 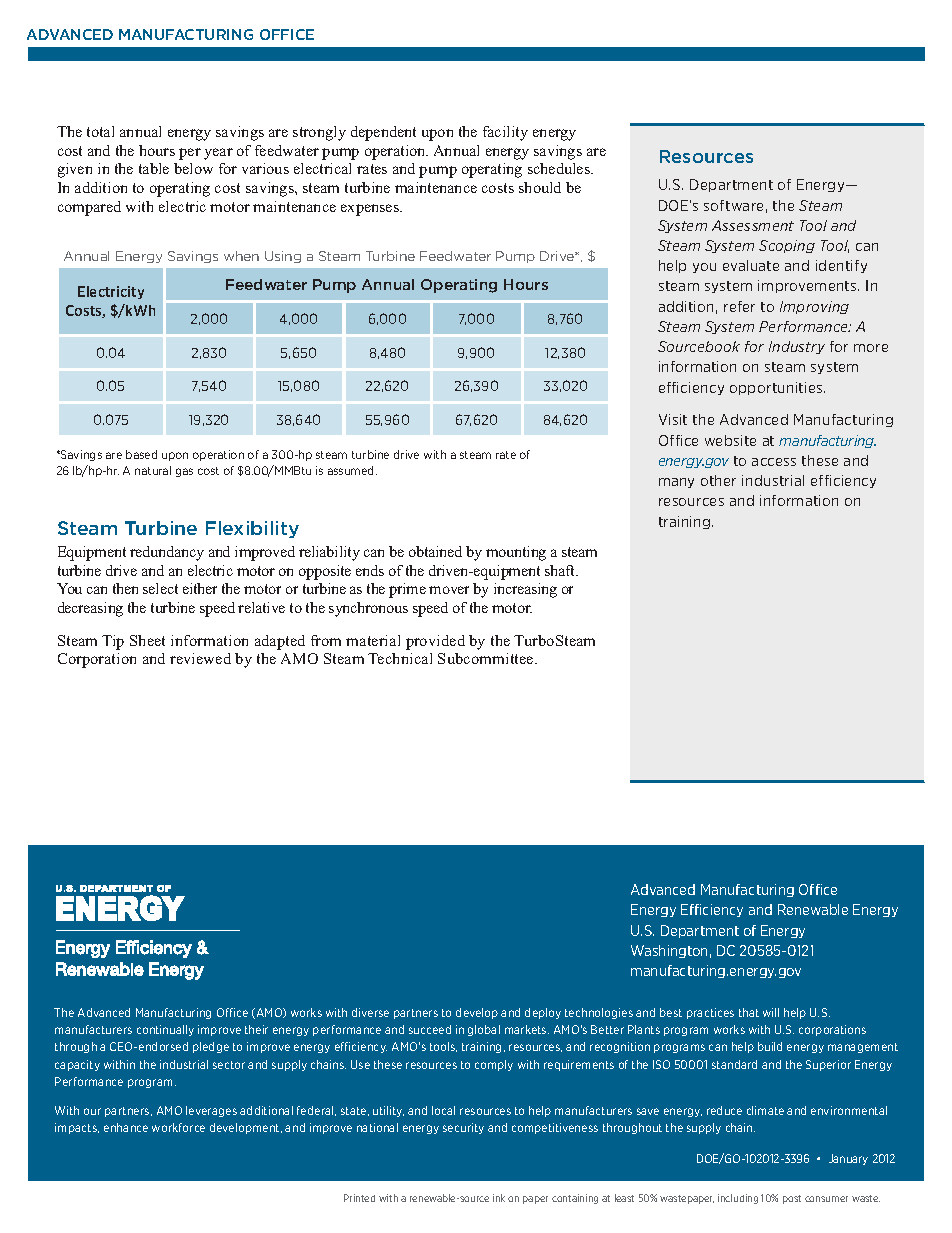 What do you see at coordinates (505, 133) in the screenshot?
I see `facility` at bounding box center [505, 133].
